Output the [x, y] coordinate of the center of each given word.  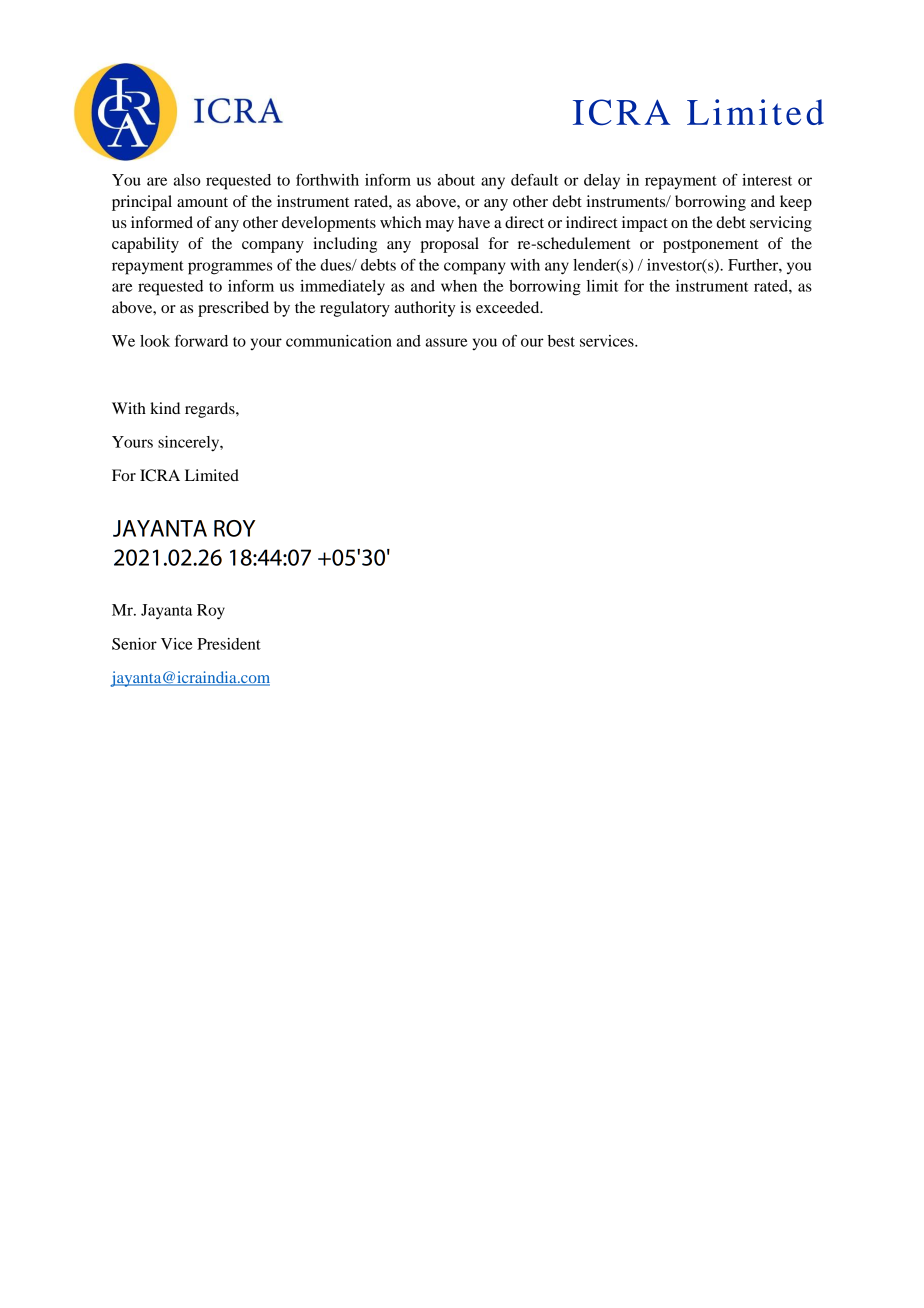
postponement [710, 246]
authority [425, 309]
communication [339, 341]
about [456, 180]
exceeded [509, 307]
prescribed [233, 309]
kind [165, 408]
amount [202, 202]
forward [201, 341]
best [561, 341]
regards [211, 410]
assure [446, 342]
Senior [134, 644]
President [229, 644]
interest [767, 180]
